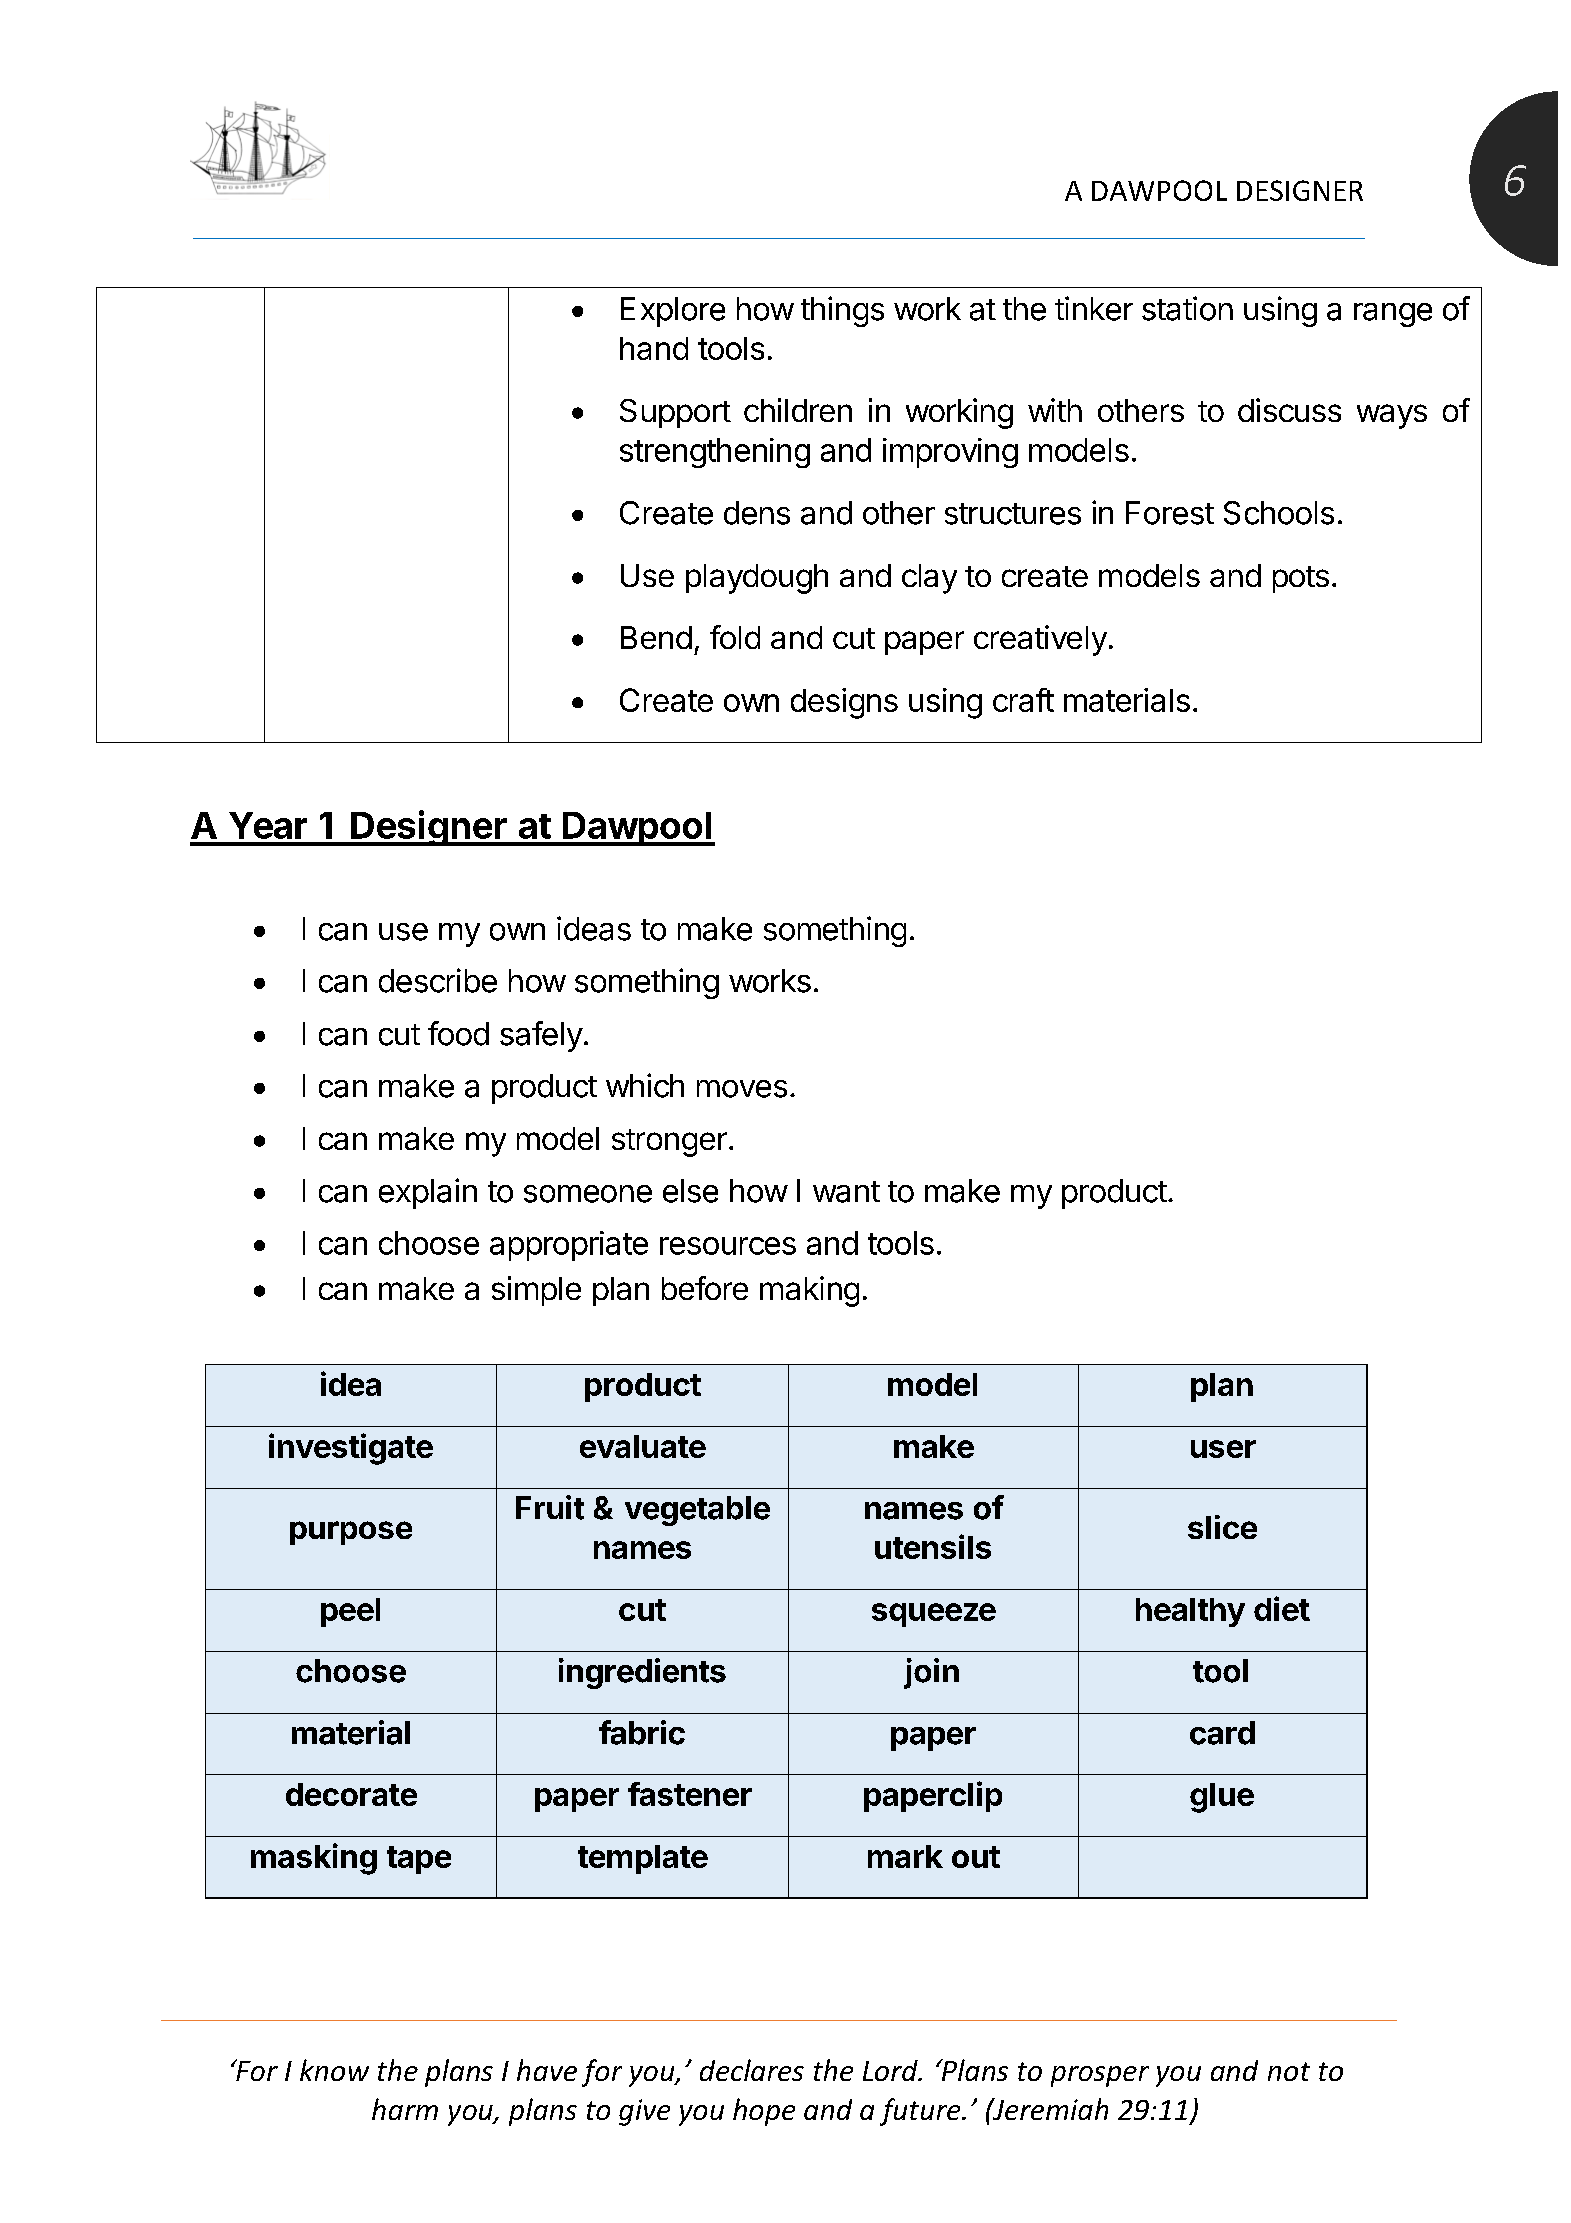 The width and height of the image is (1571, 2223). What do you see at coordinates (933, 1546) in the image?
I see `utensils` at bounding box center [933, 1546].
